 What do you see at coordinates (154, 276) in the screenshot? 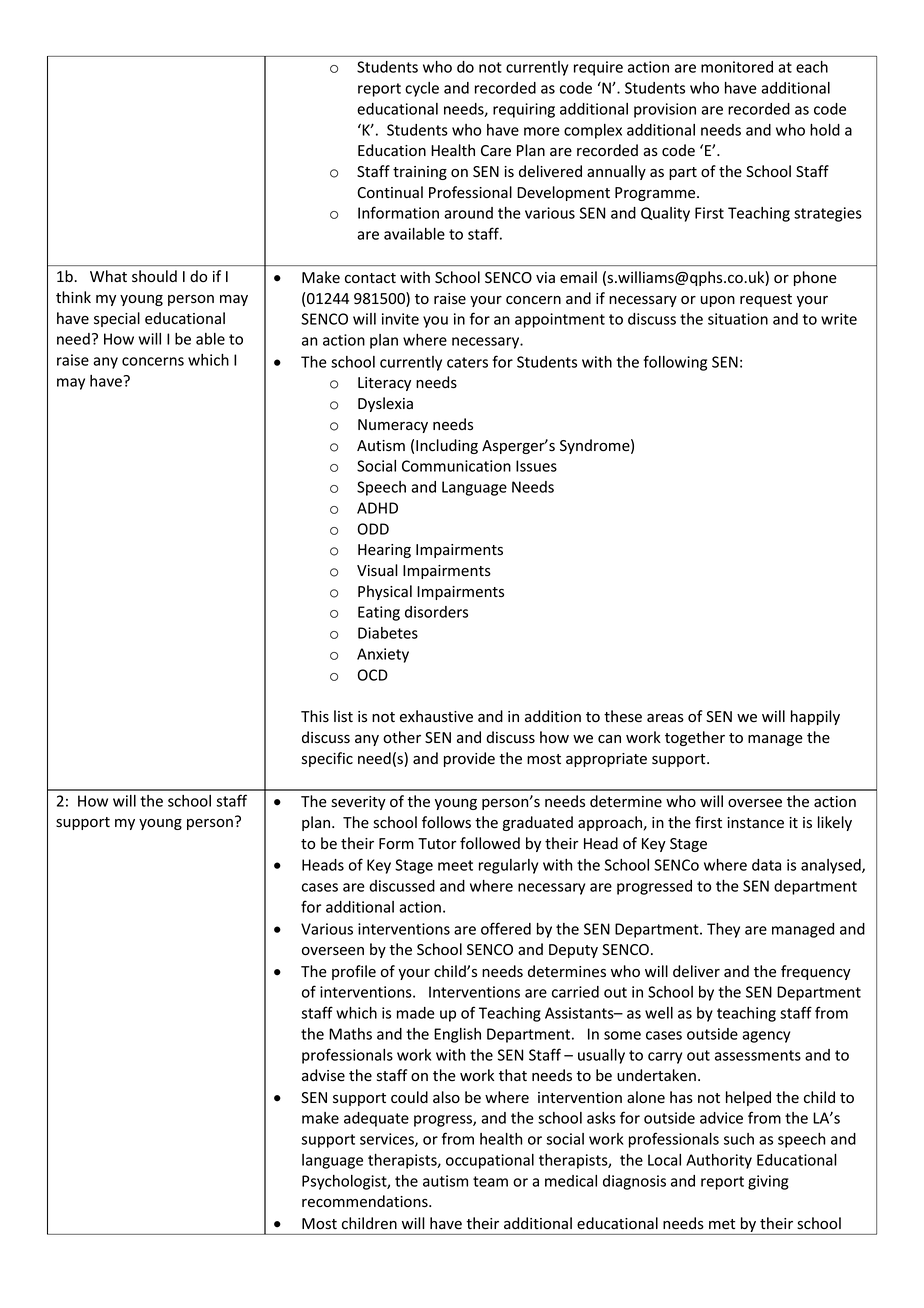
I see `should` at bounding box center [154, 276].
